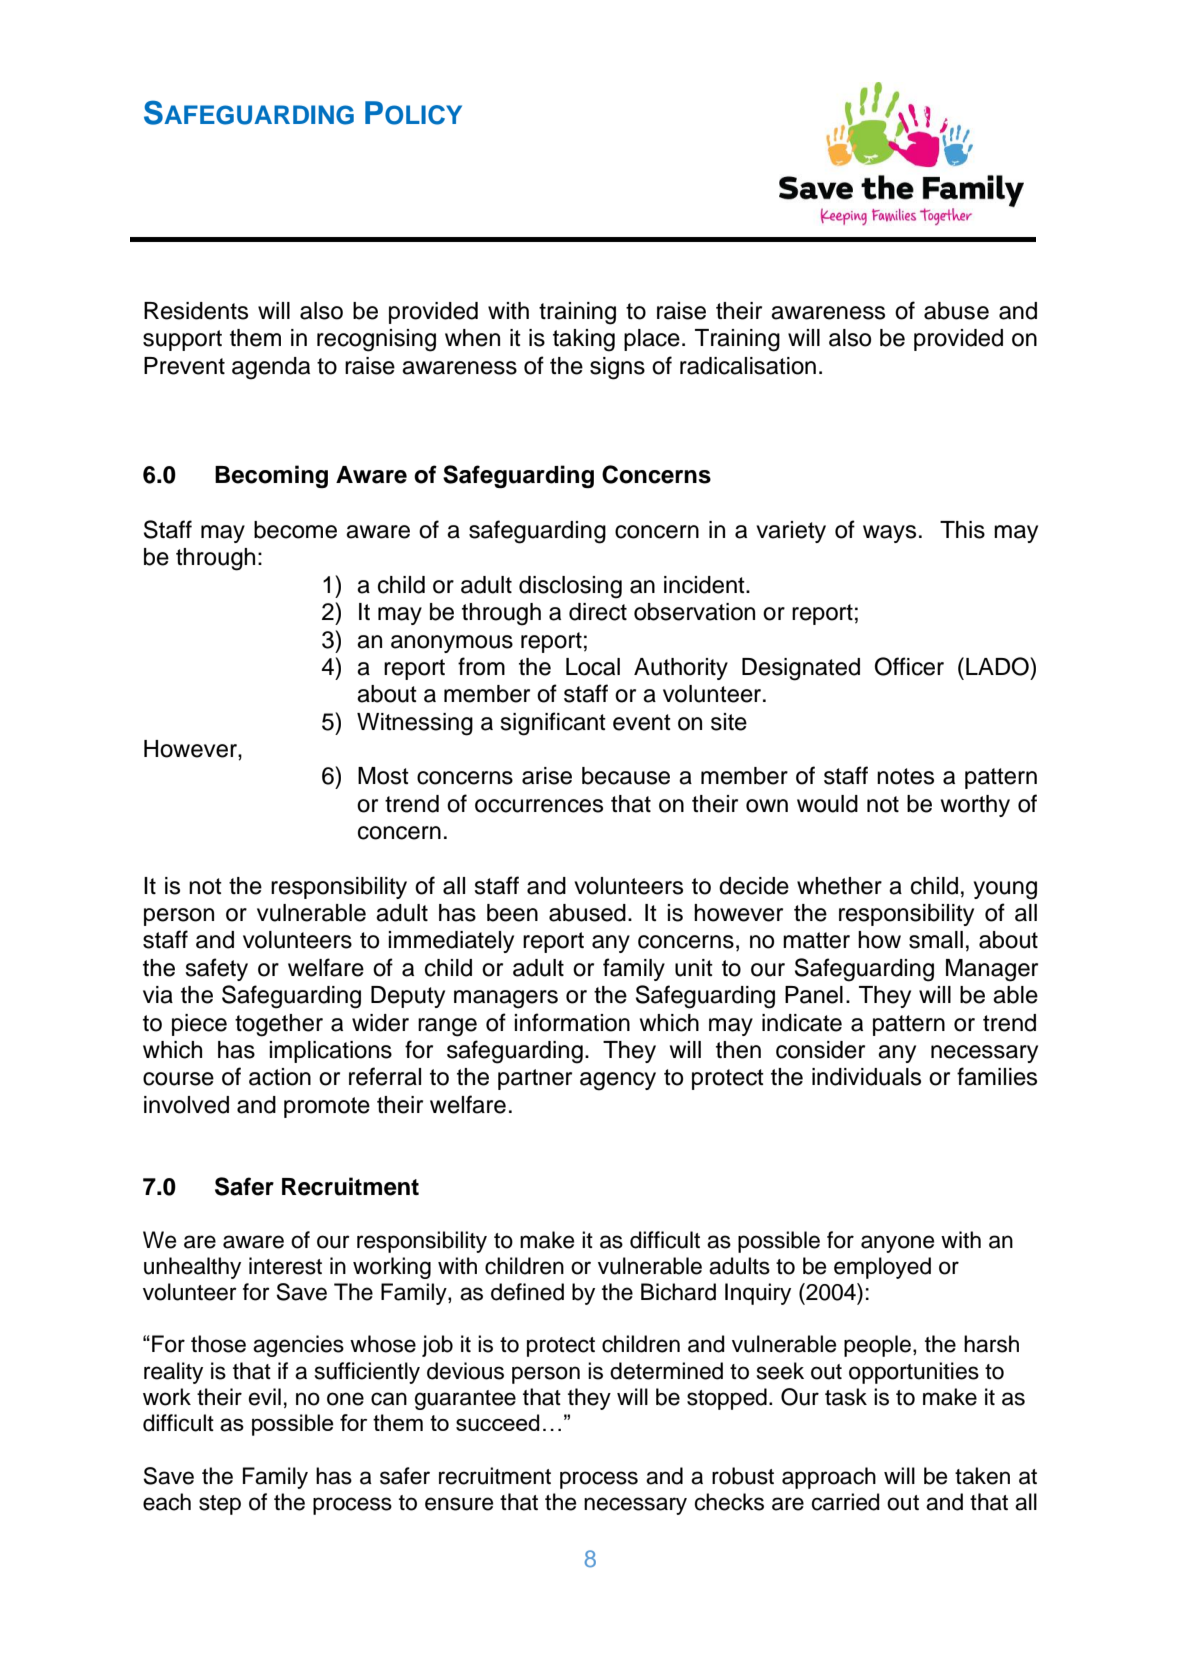 This screenshot has height=1670, width=1181. What do you see at coordinates (936, 940) in the screenshot?
I see `small` at bounding box center [936, 940].
